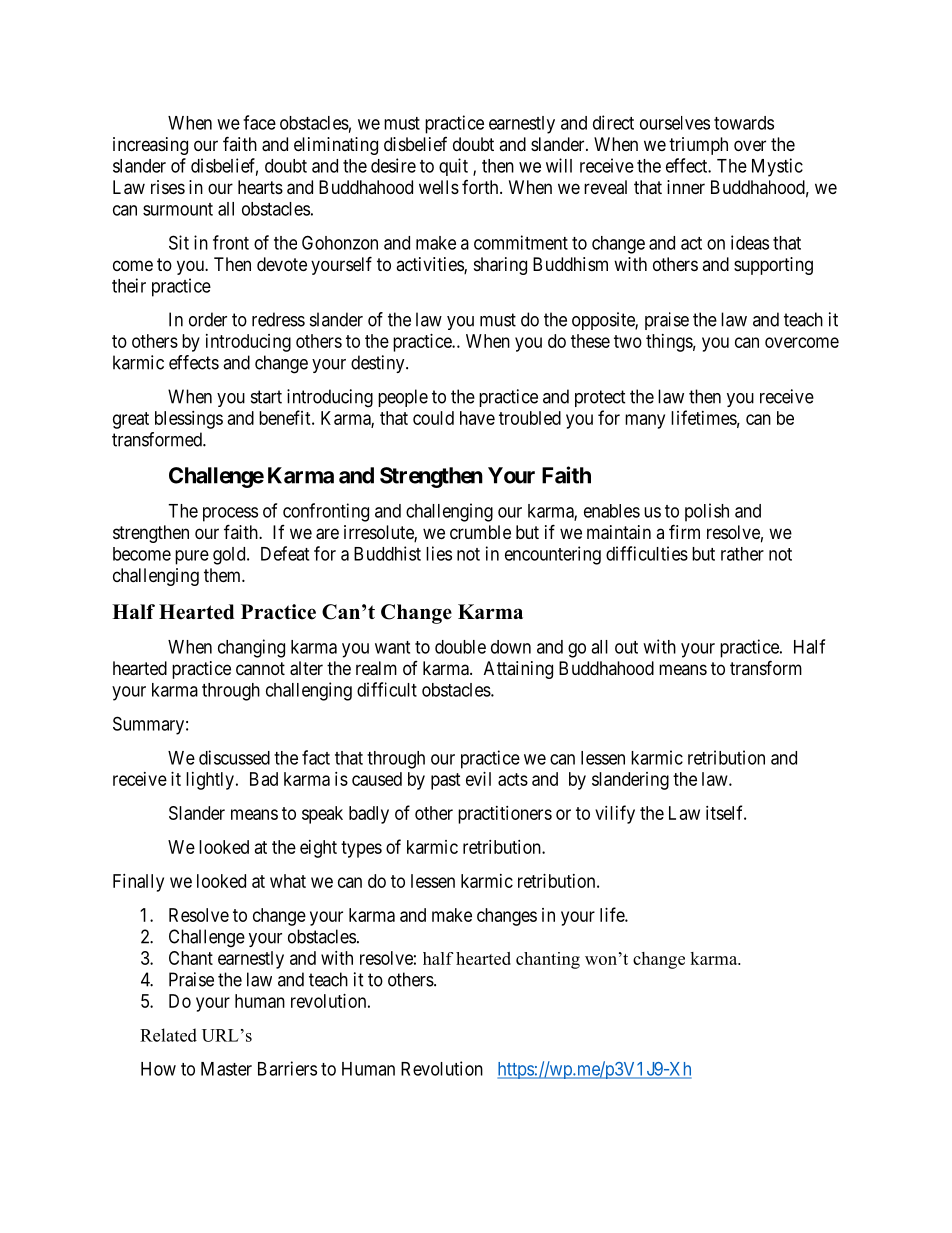 Image resolution: width=952 pixels, height=1233 pixels. I want to click on Finally, so click(138, 883).
